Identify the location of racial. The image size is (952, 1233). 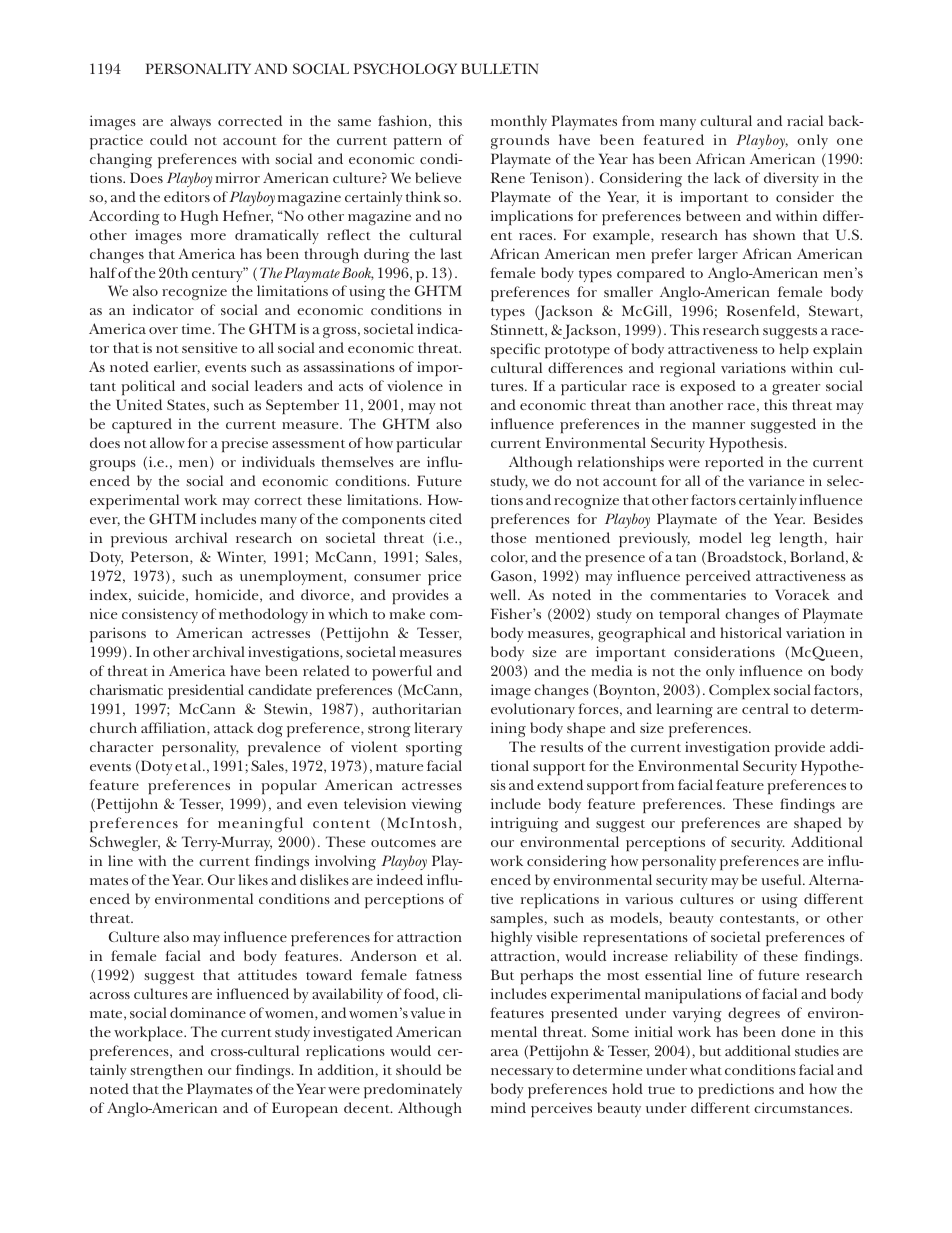
(805, 120).
